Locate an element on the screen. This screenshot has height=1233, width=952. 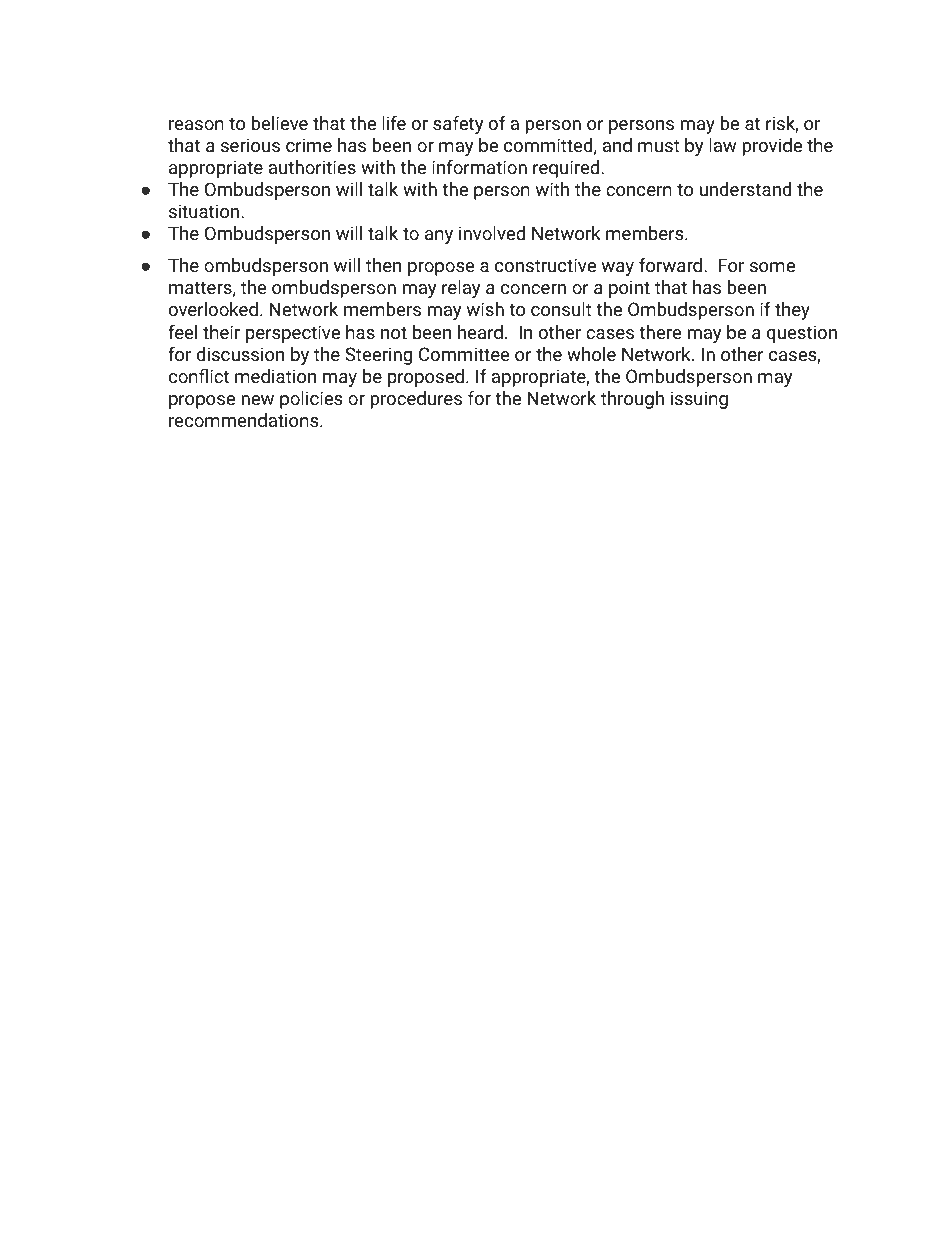
constructive is located at coordinates (545, 265).
